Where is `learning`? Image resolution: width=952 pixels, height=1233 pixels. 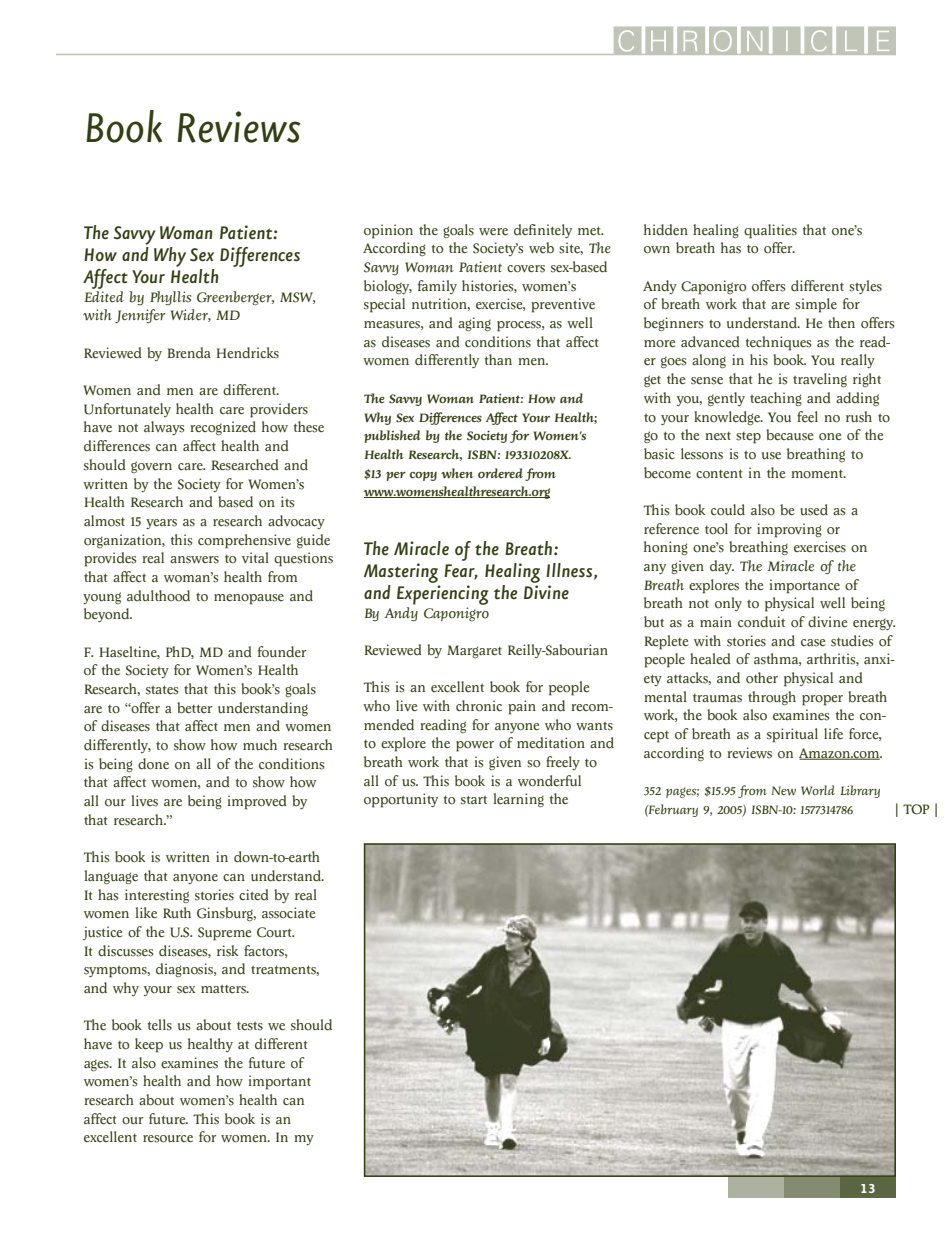
learning is located at coordinates (518, 800).
